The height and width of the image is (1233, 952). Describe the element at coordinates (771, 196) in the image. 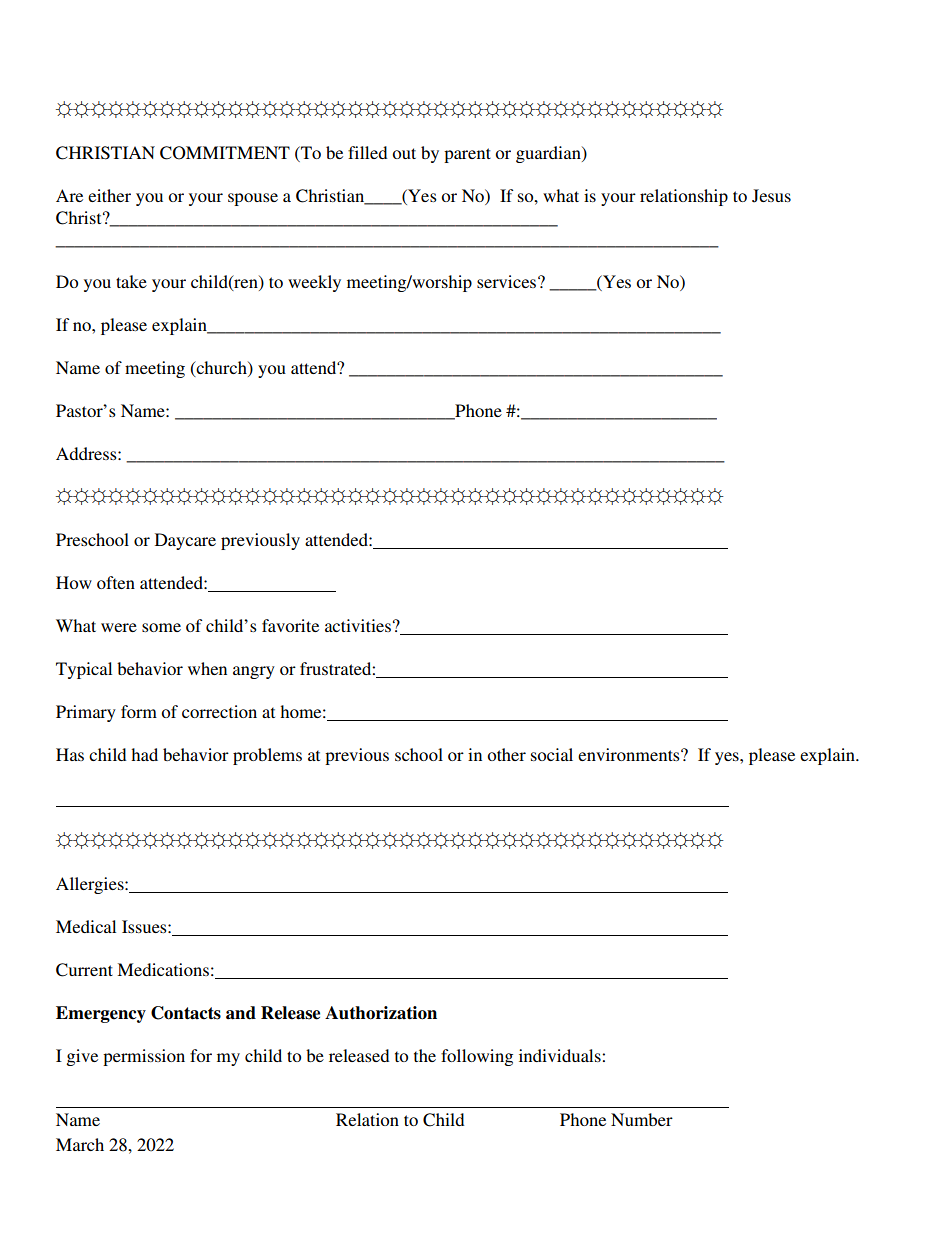

I see `Jesus` at that location.
